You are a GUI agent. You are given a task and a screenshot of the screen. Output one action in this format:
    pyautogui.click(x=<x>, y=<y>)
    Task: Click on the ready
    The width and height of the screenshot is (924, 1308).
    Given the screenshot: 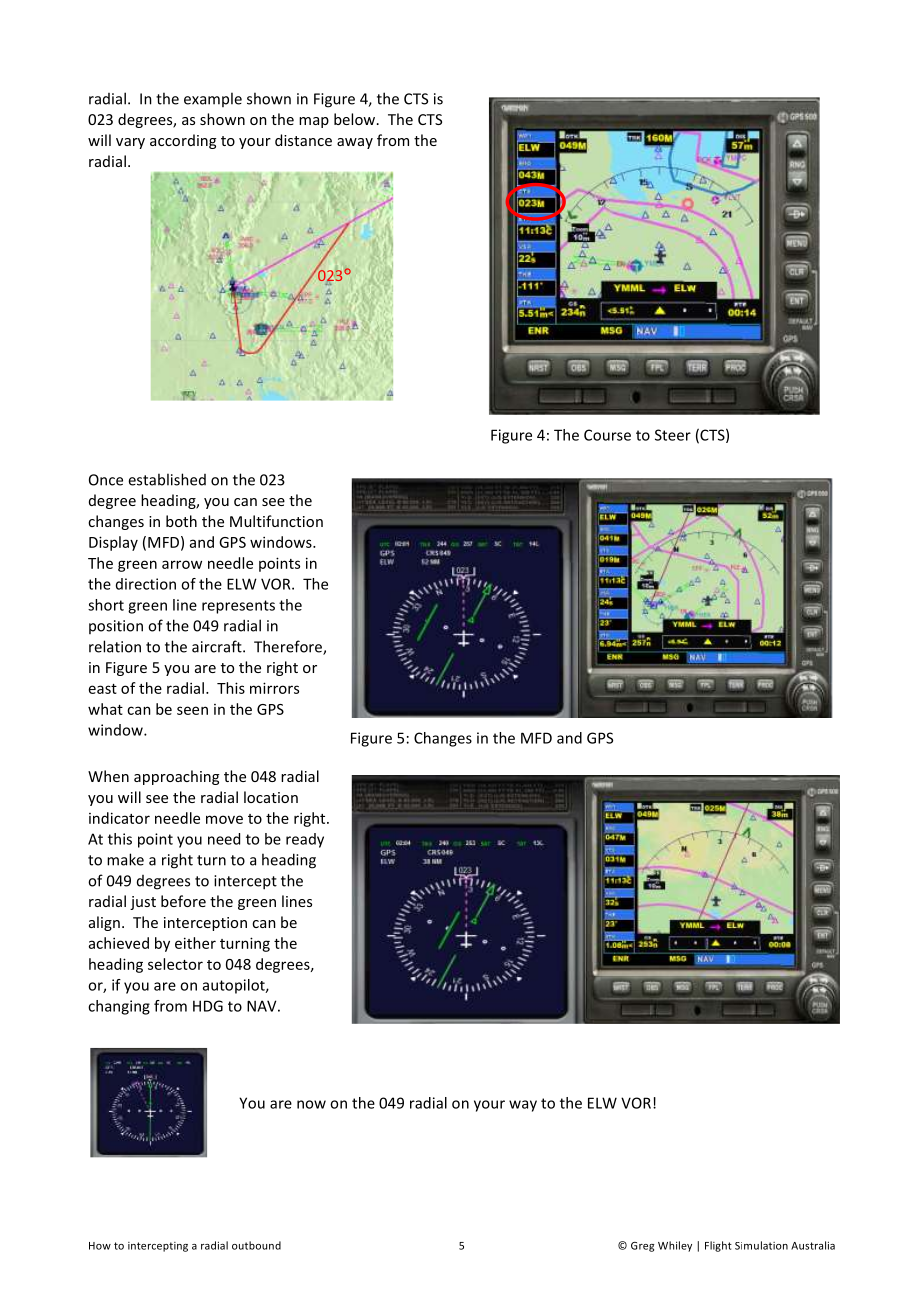 What is the action you would take?
    pyautogui.click(x=305, y=840)
